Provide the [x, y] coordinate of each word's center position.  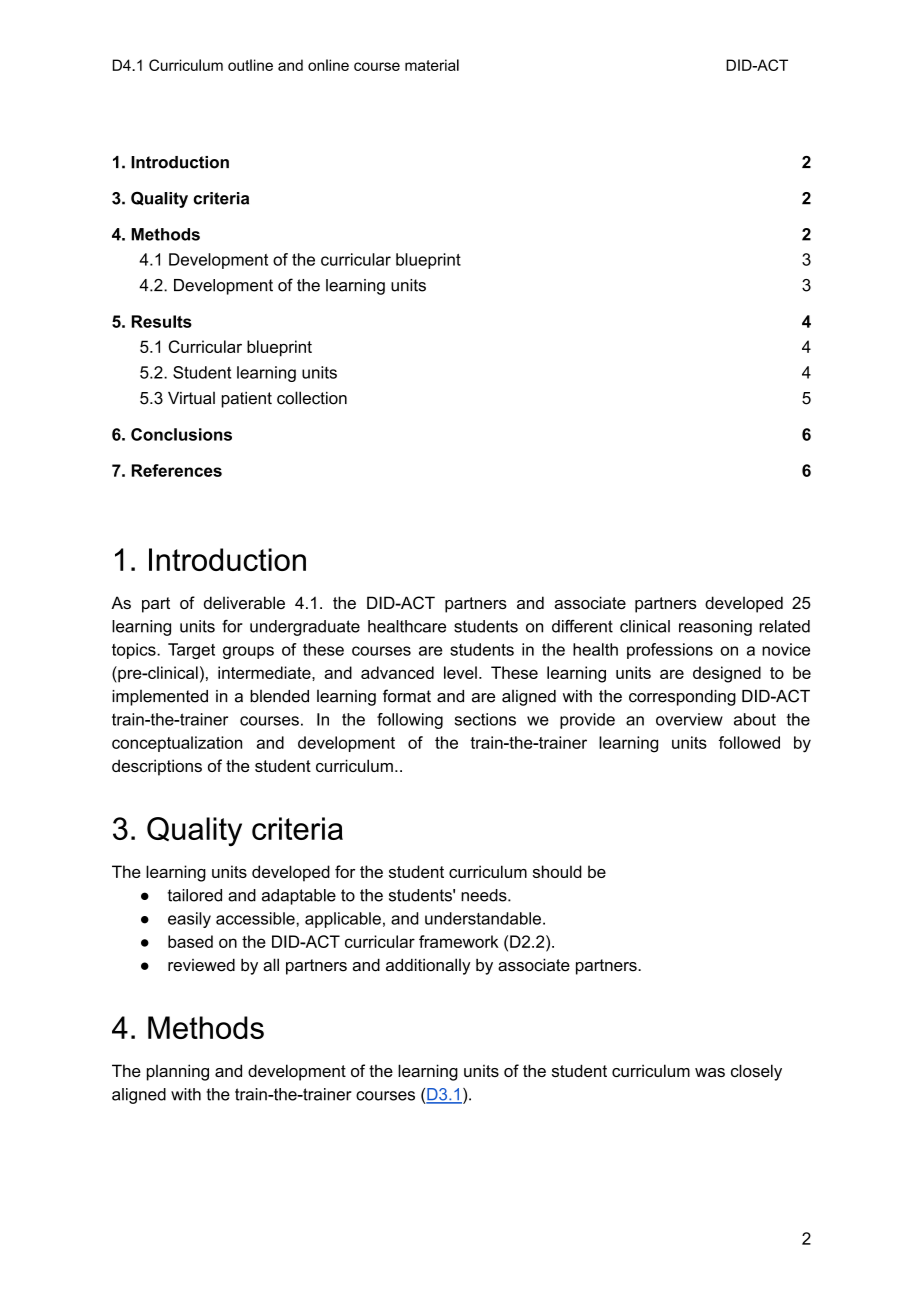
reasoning [715, 628]
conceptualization [177, 744]
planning [178, 1072]
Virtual [191, 398]
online [328, 65]
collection [312, 398]
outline [250, 65]
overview [689, 719]
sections [485, 719]
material [432, 65]
